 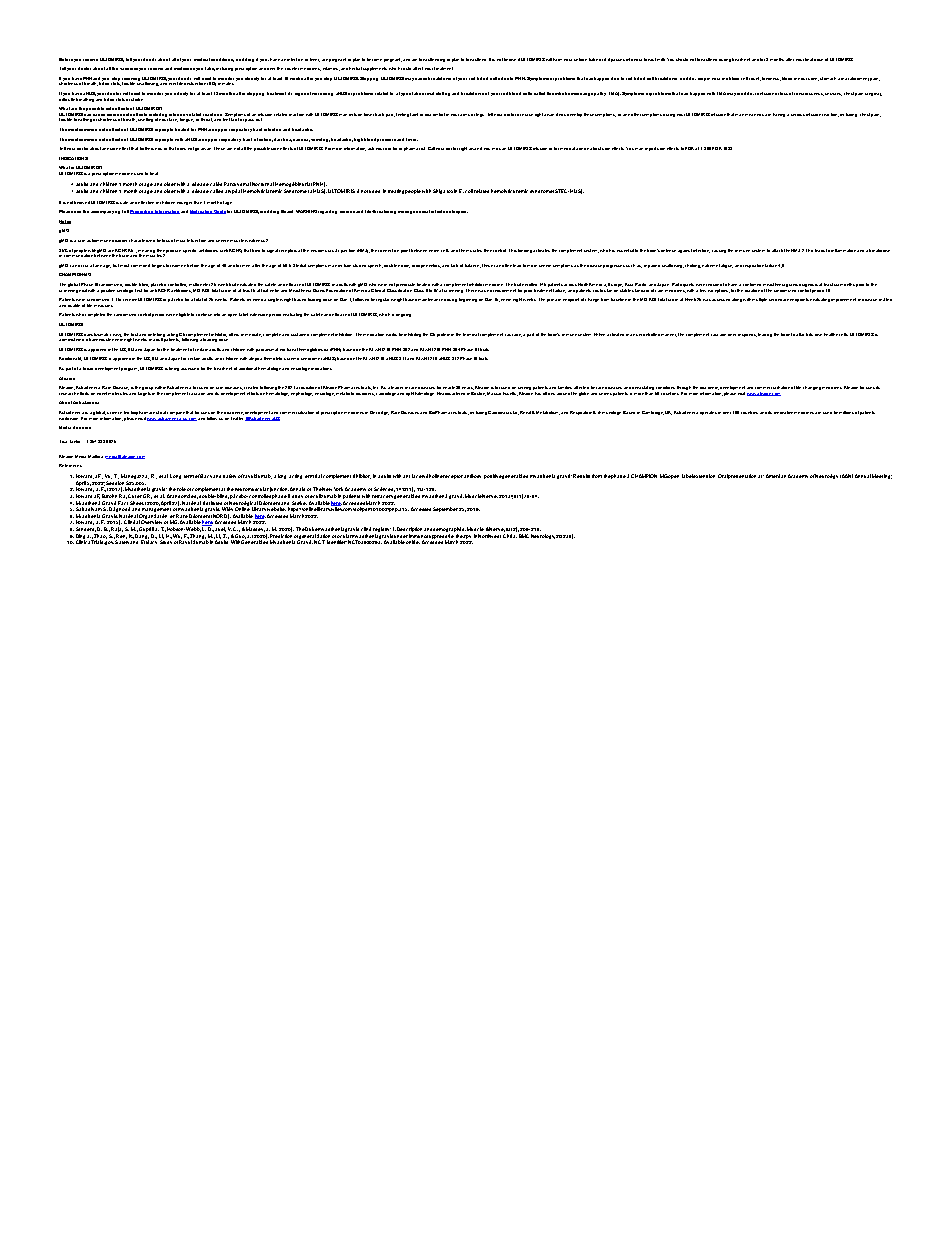 What do you see at coordinates (843, 250) in the screenshot?
I see `inflammation` at bounding box center [843, 250].
